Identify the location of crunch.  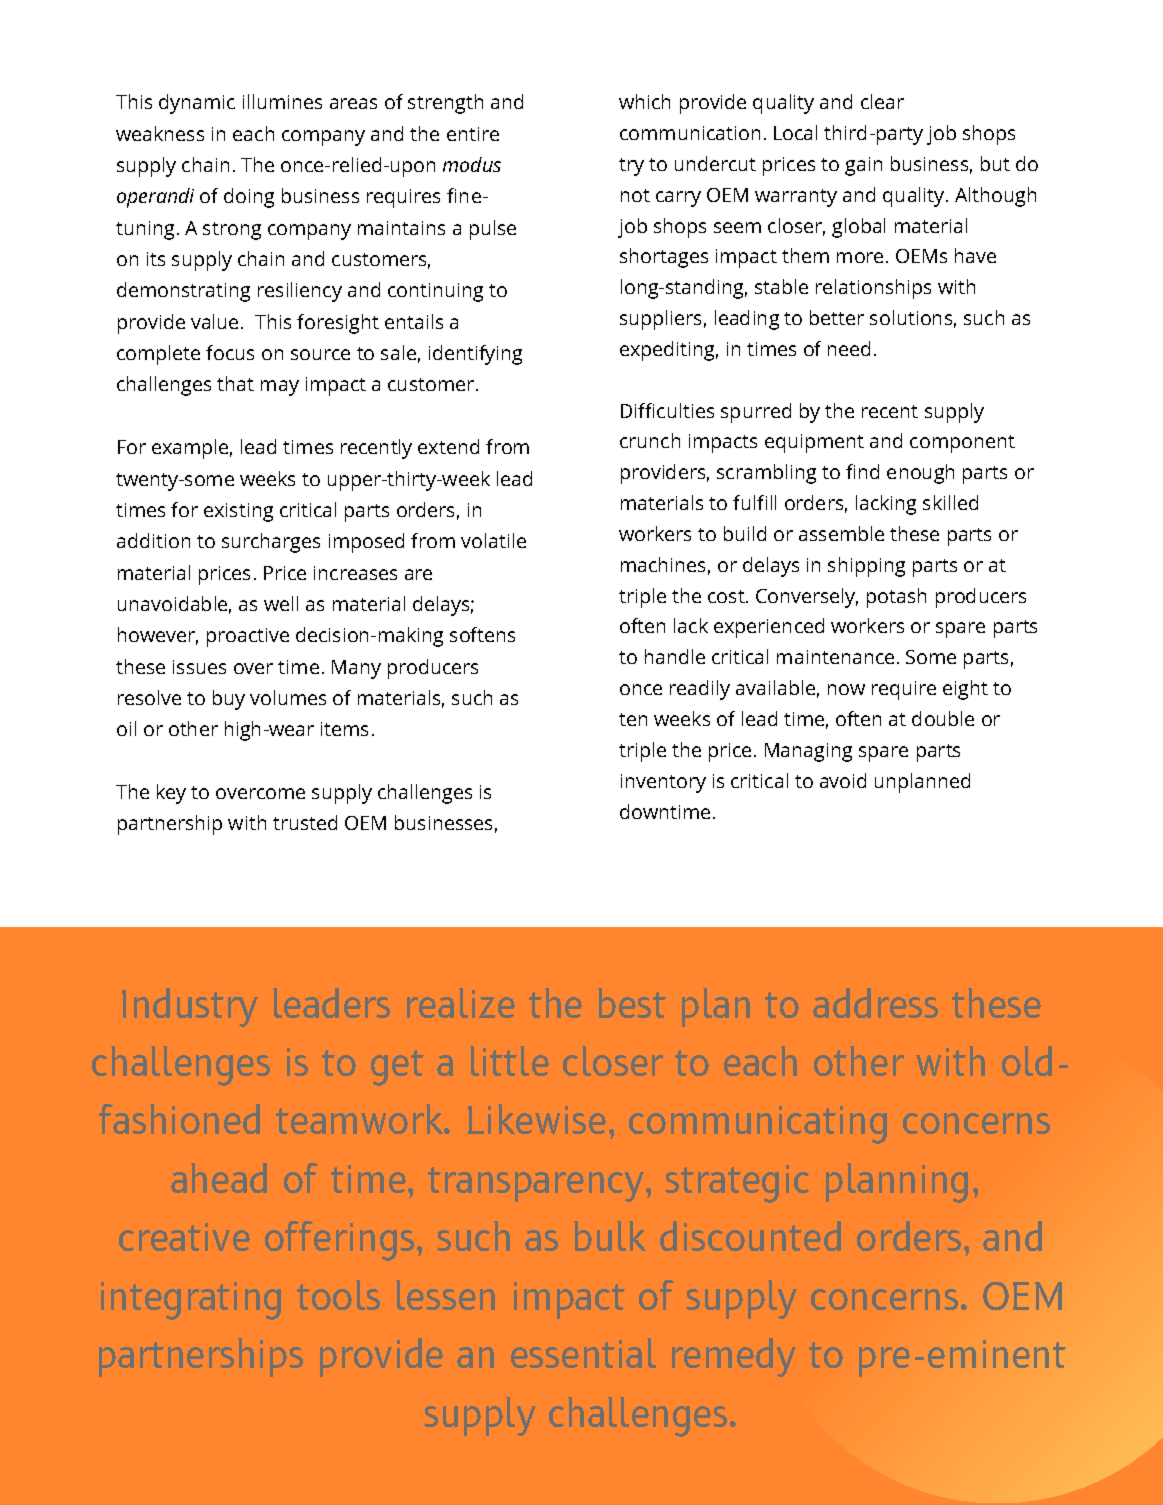
(650, 440).
